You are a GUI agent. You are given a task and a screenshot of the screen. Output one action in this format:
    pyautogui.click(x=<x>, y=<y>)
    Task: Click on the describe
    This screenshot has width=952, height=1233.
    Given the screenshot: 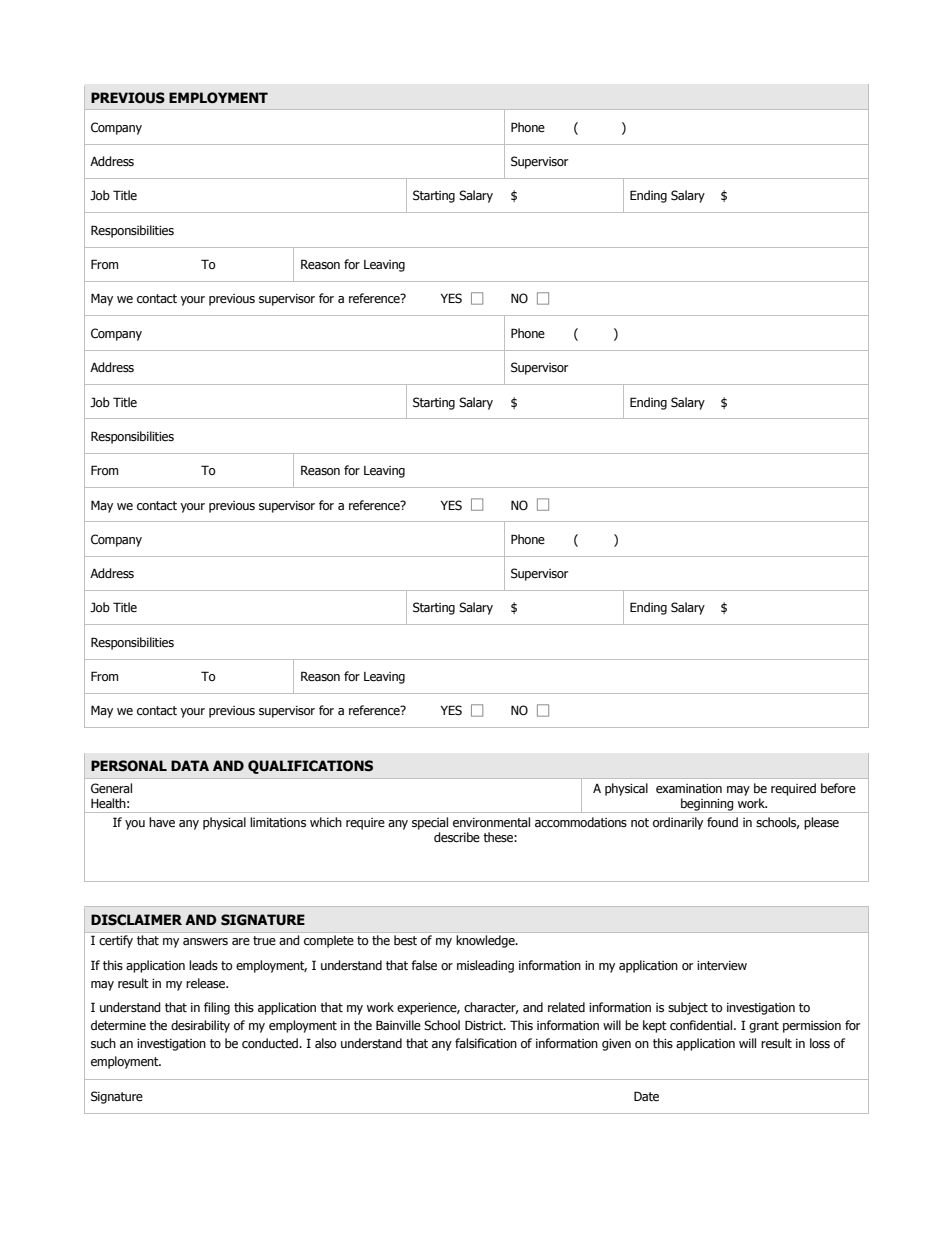 What is the action you would take?
    pyautogui.click(x=457, y=837)
